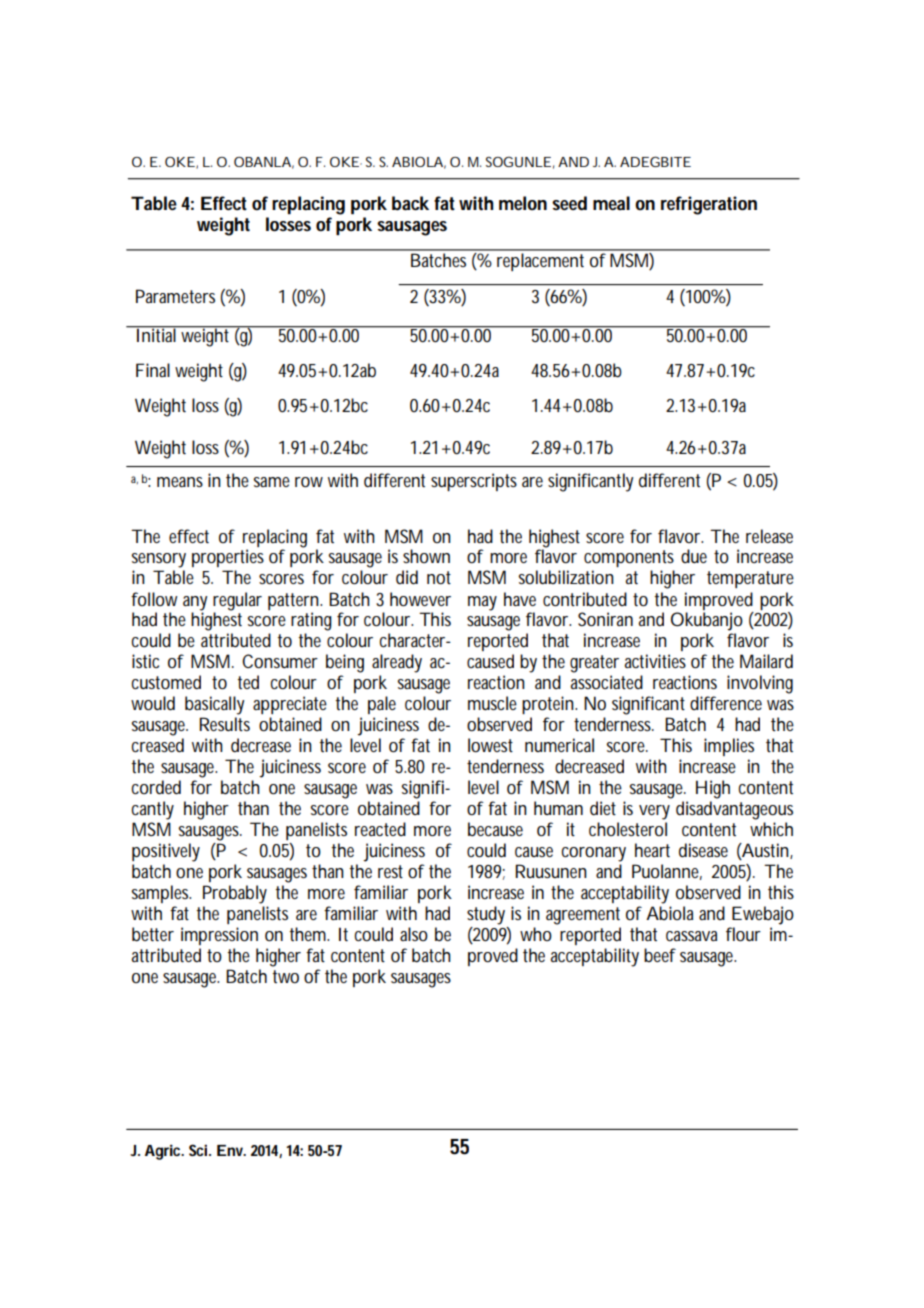 The height and width of the document is (1308, 924). Describe the element at coordinates (726, 703) in the document. I see `difference` at that location.
